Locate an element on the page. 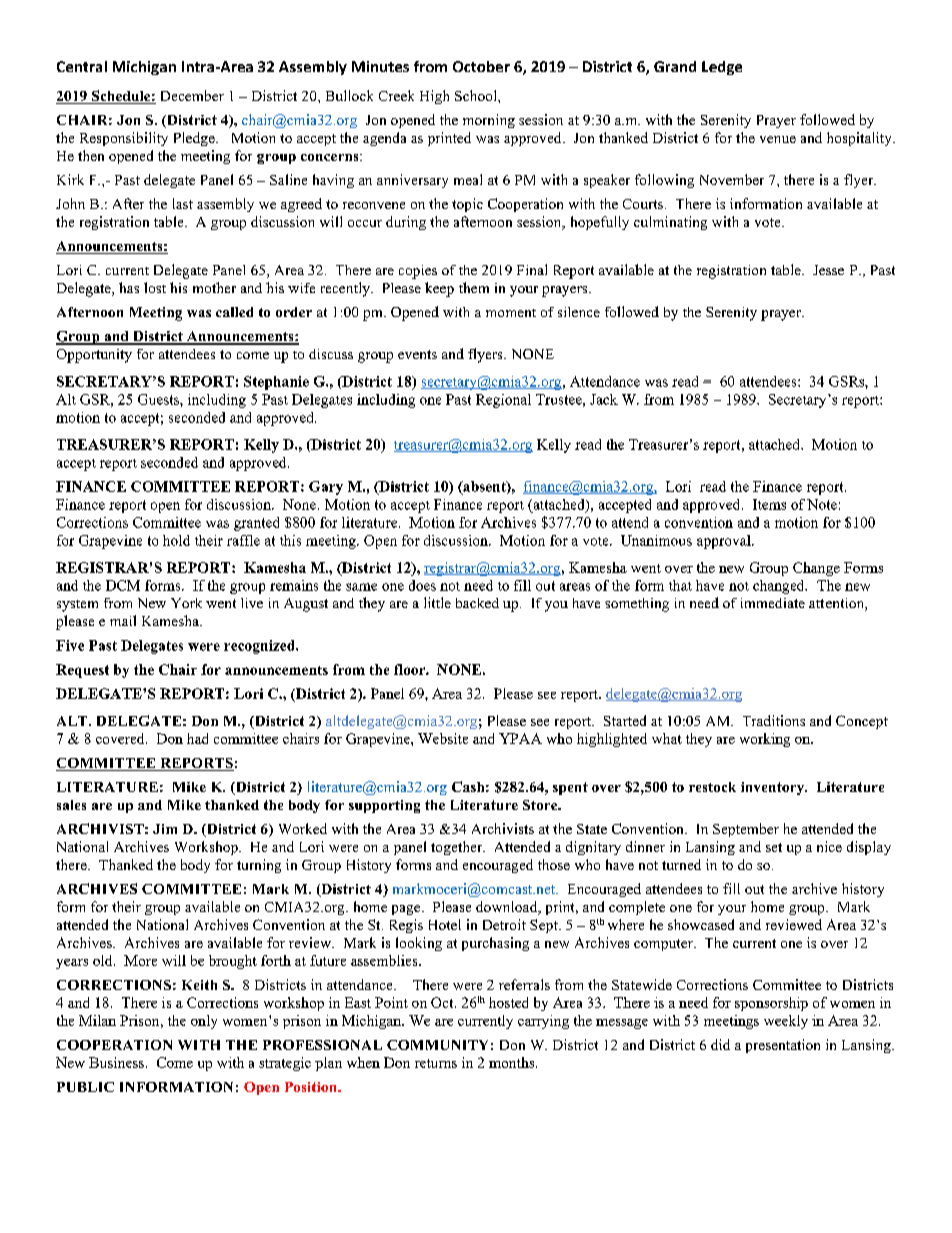 The height and width of the page is (1233, 952). returns is located at coordinates (436, 1063).
